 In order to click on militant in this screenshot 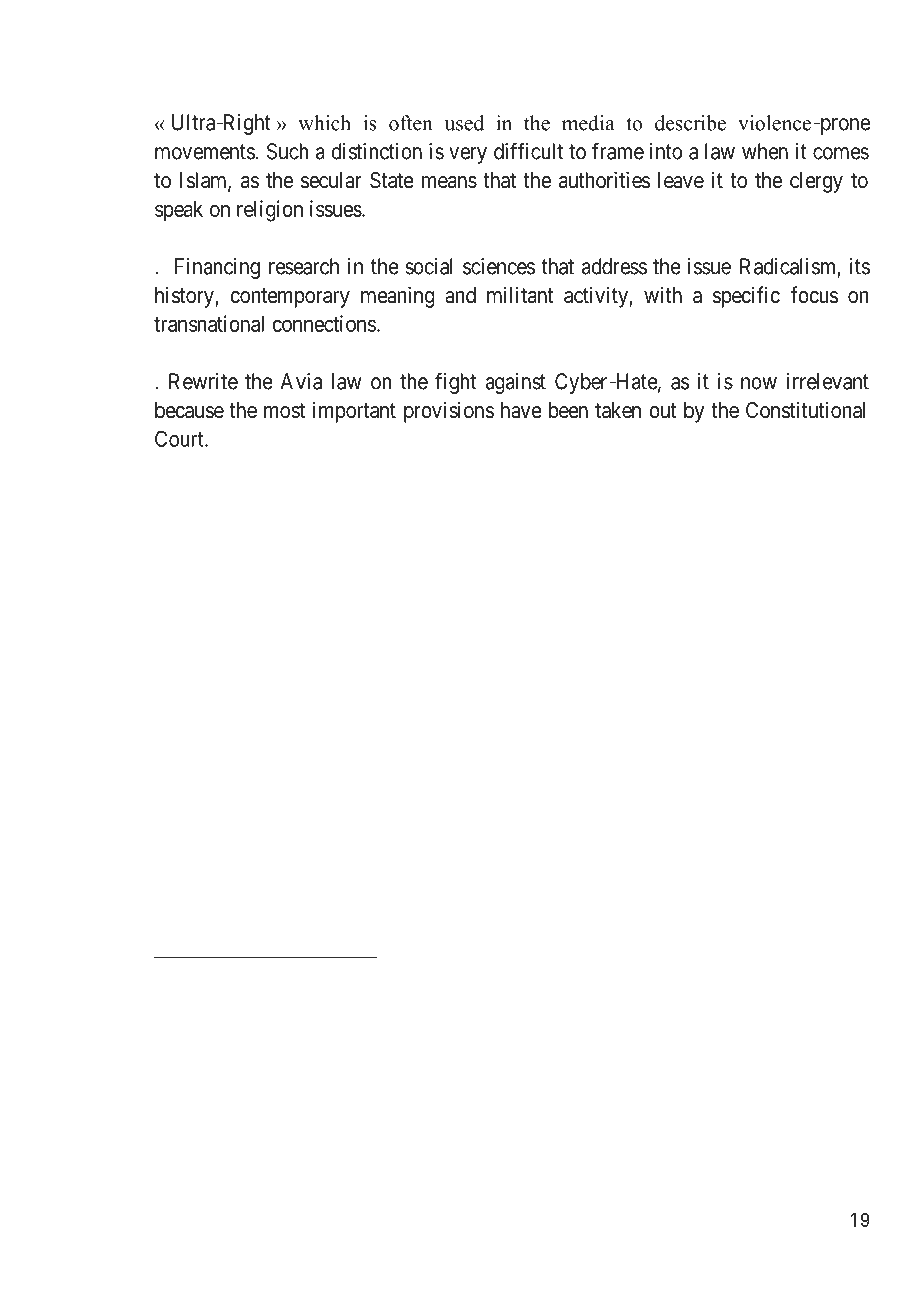, I will do `click(520, 295)`.
